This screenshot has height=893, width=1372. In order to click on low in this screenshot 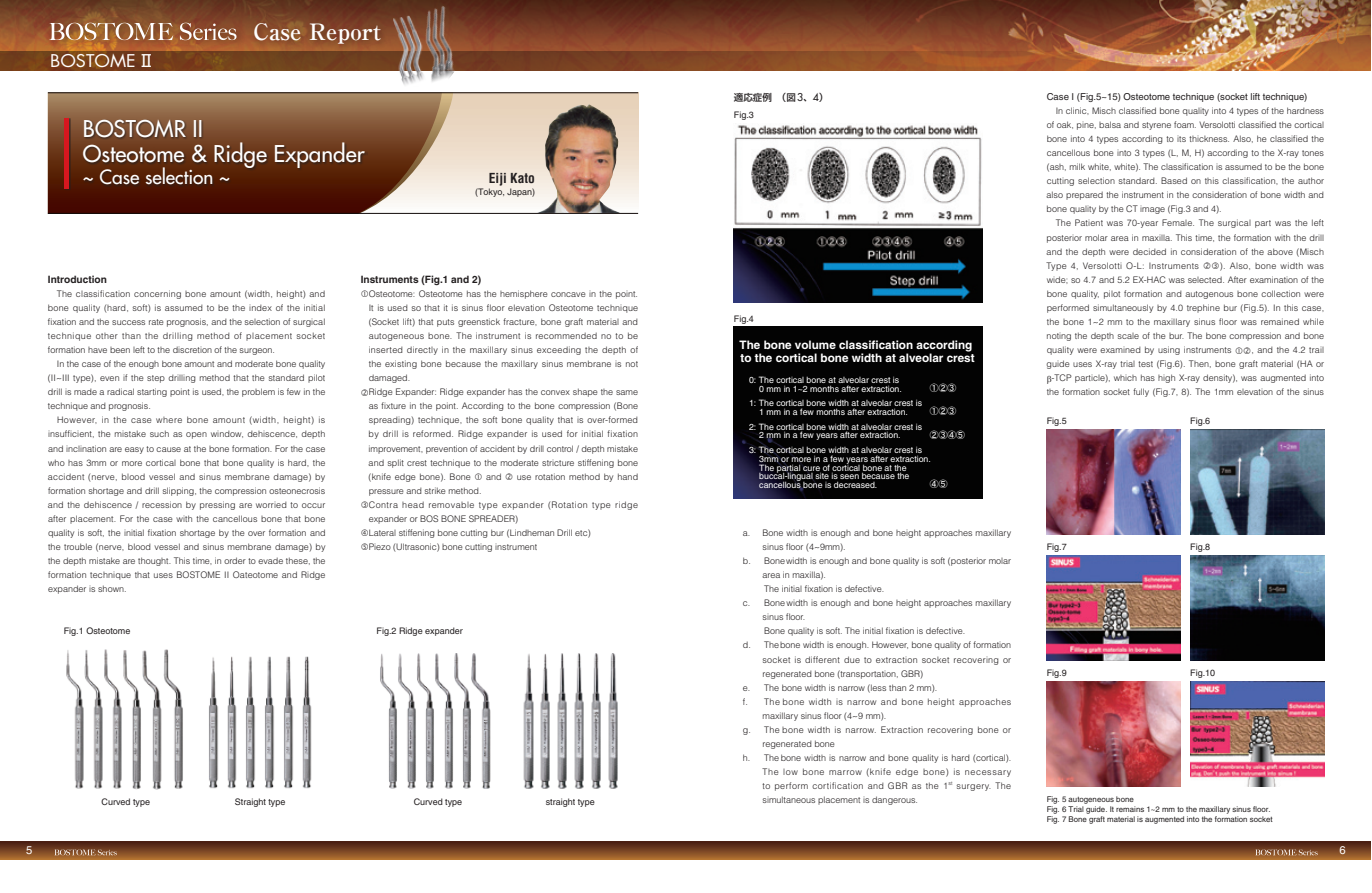, I will do `click(790, 772)`.
